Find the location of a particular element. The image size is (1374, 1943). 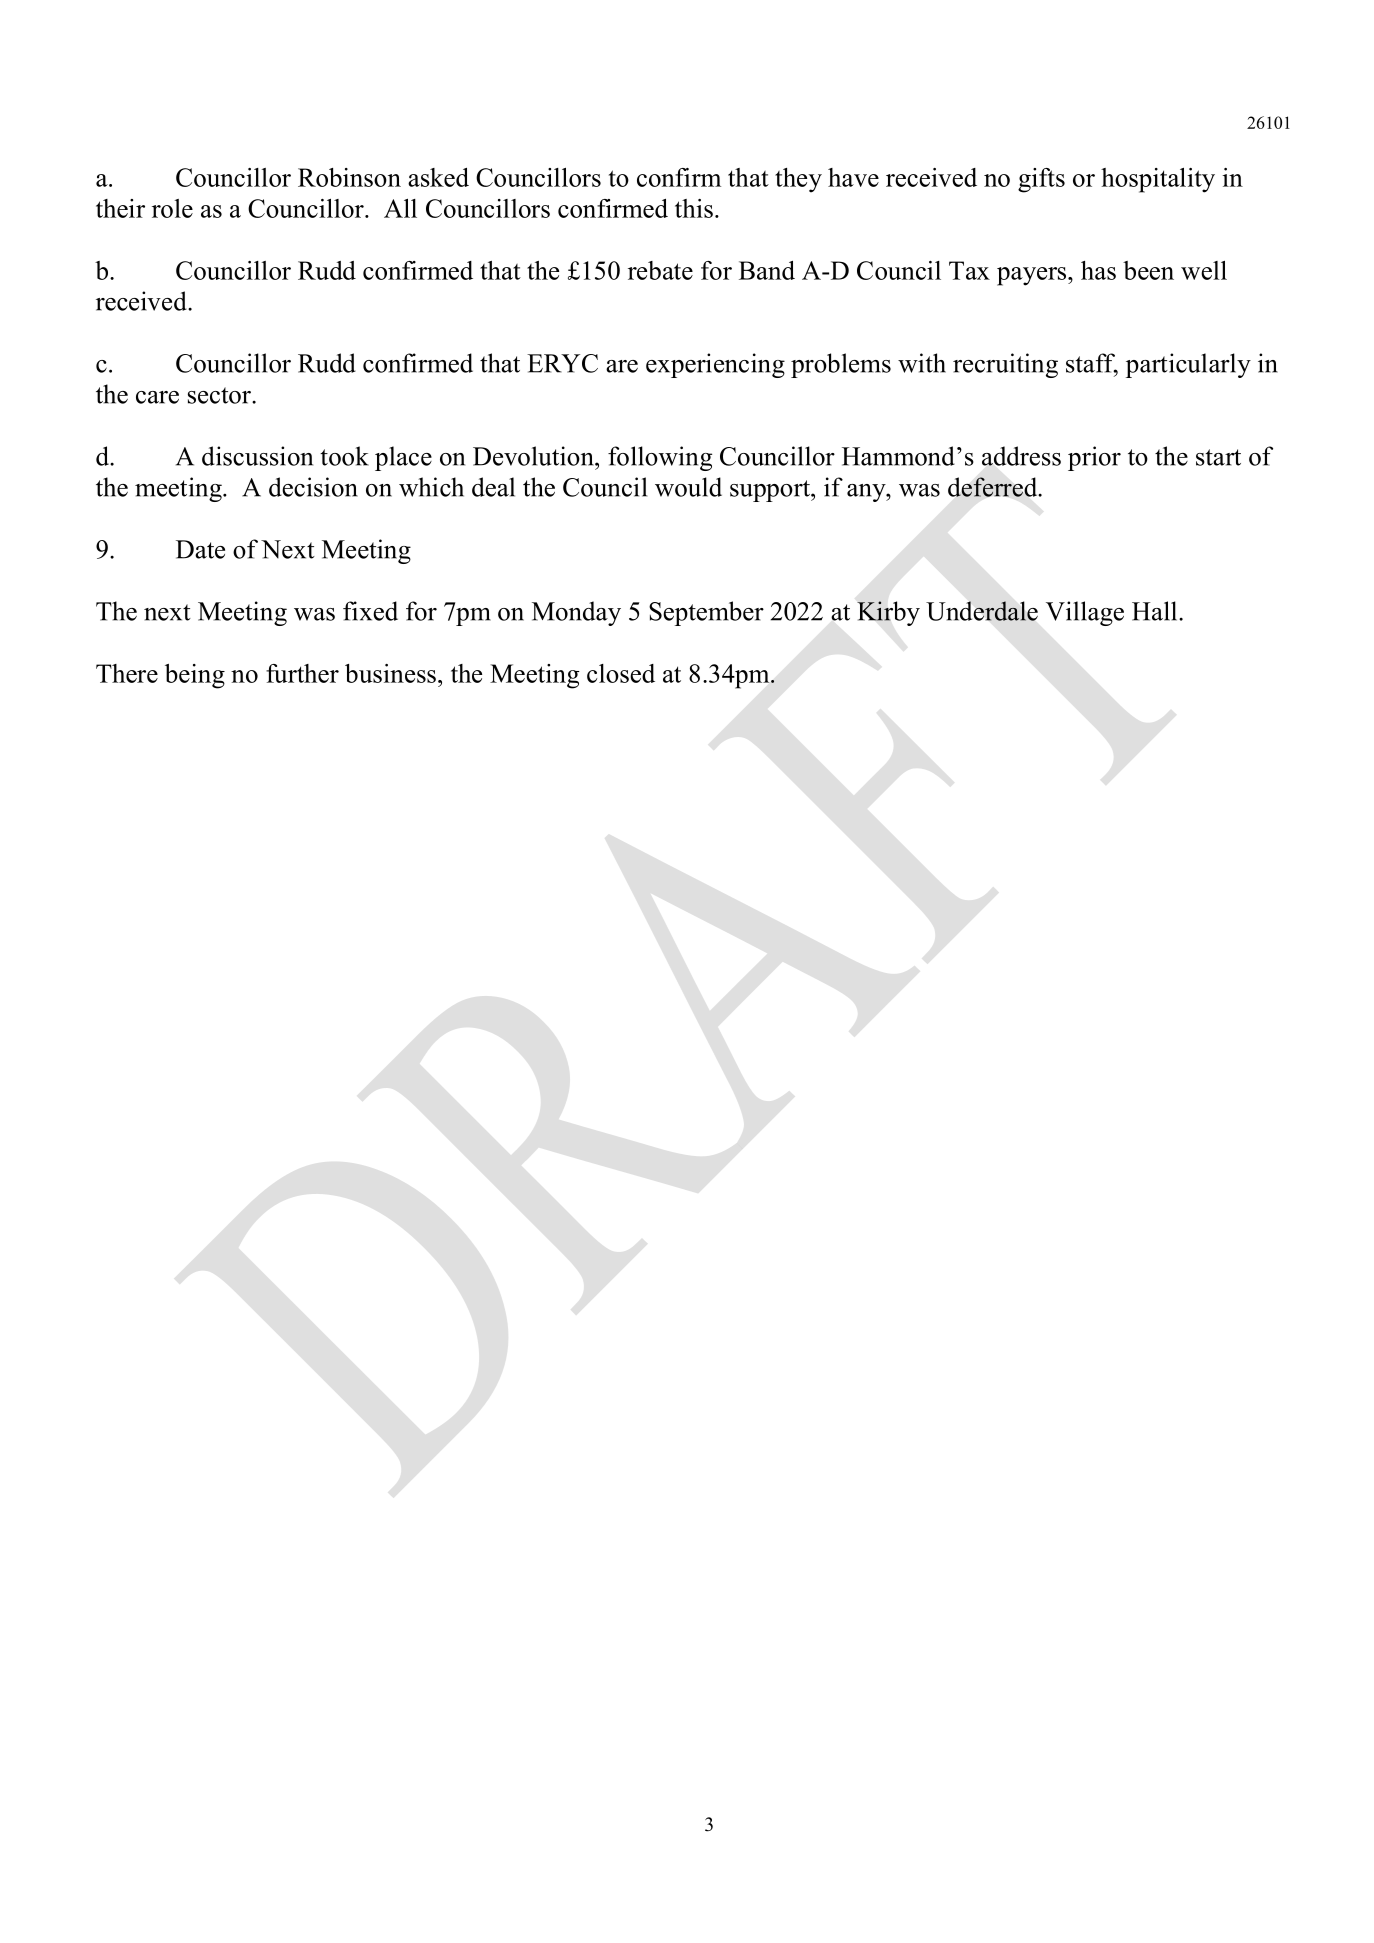

this is located at coordinates (694, 208).
